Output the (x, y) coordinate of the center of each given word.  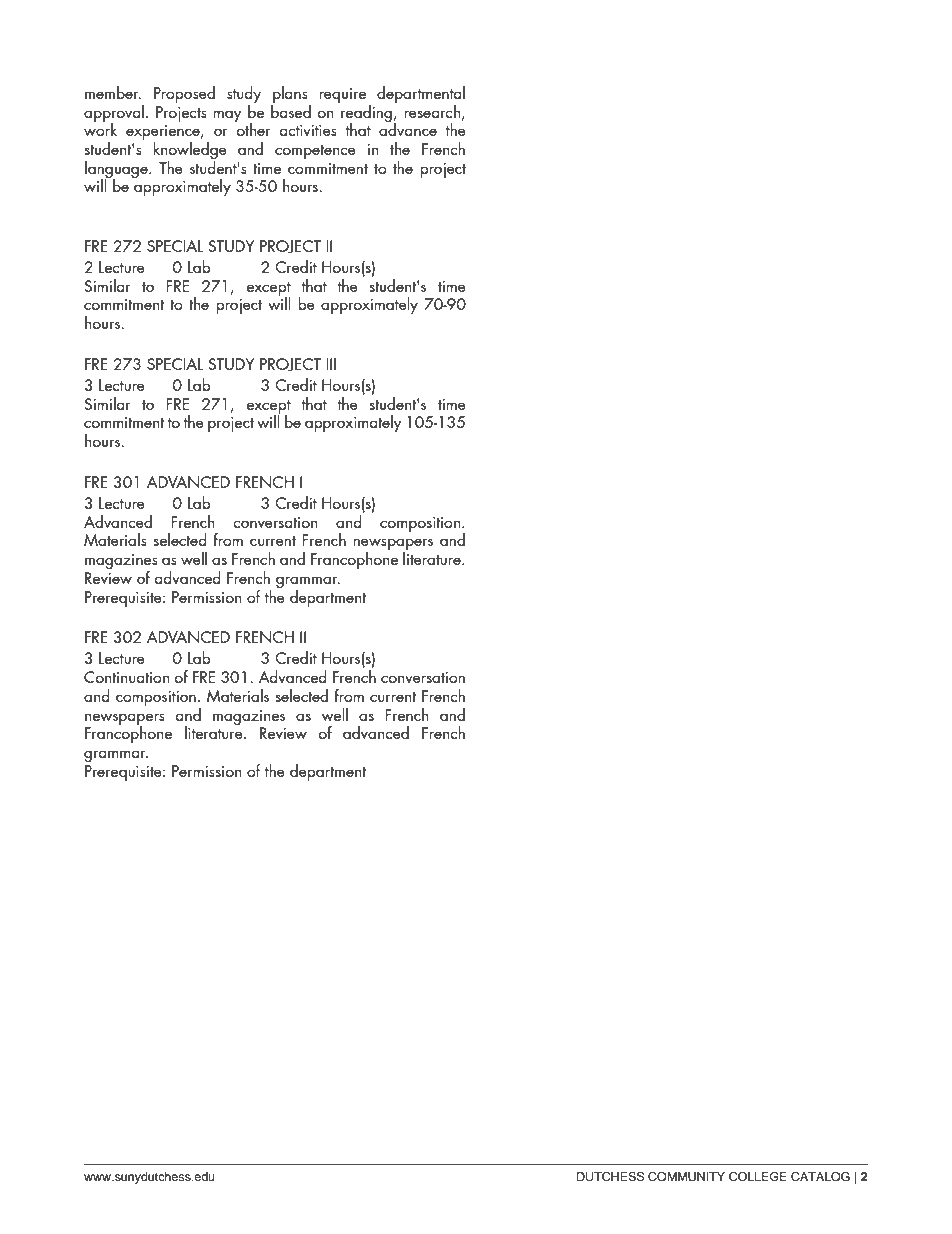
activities (308, 130)
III (331, 364)
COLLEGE (758, 1177)
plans (290, 94)
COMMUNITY (686, 1177)
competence (315, 152)
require (342, 95)
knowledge (190, 152)
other (253, 128)
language (117, 170)
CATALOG (820, 1177)
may (227, 116)
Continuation (126, 677)
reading (365, 113)
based (291, 110)
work (100, 128)
